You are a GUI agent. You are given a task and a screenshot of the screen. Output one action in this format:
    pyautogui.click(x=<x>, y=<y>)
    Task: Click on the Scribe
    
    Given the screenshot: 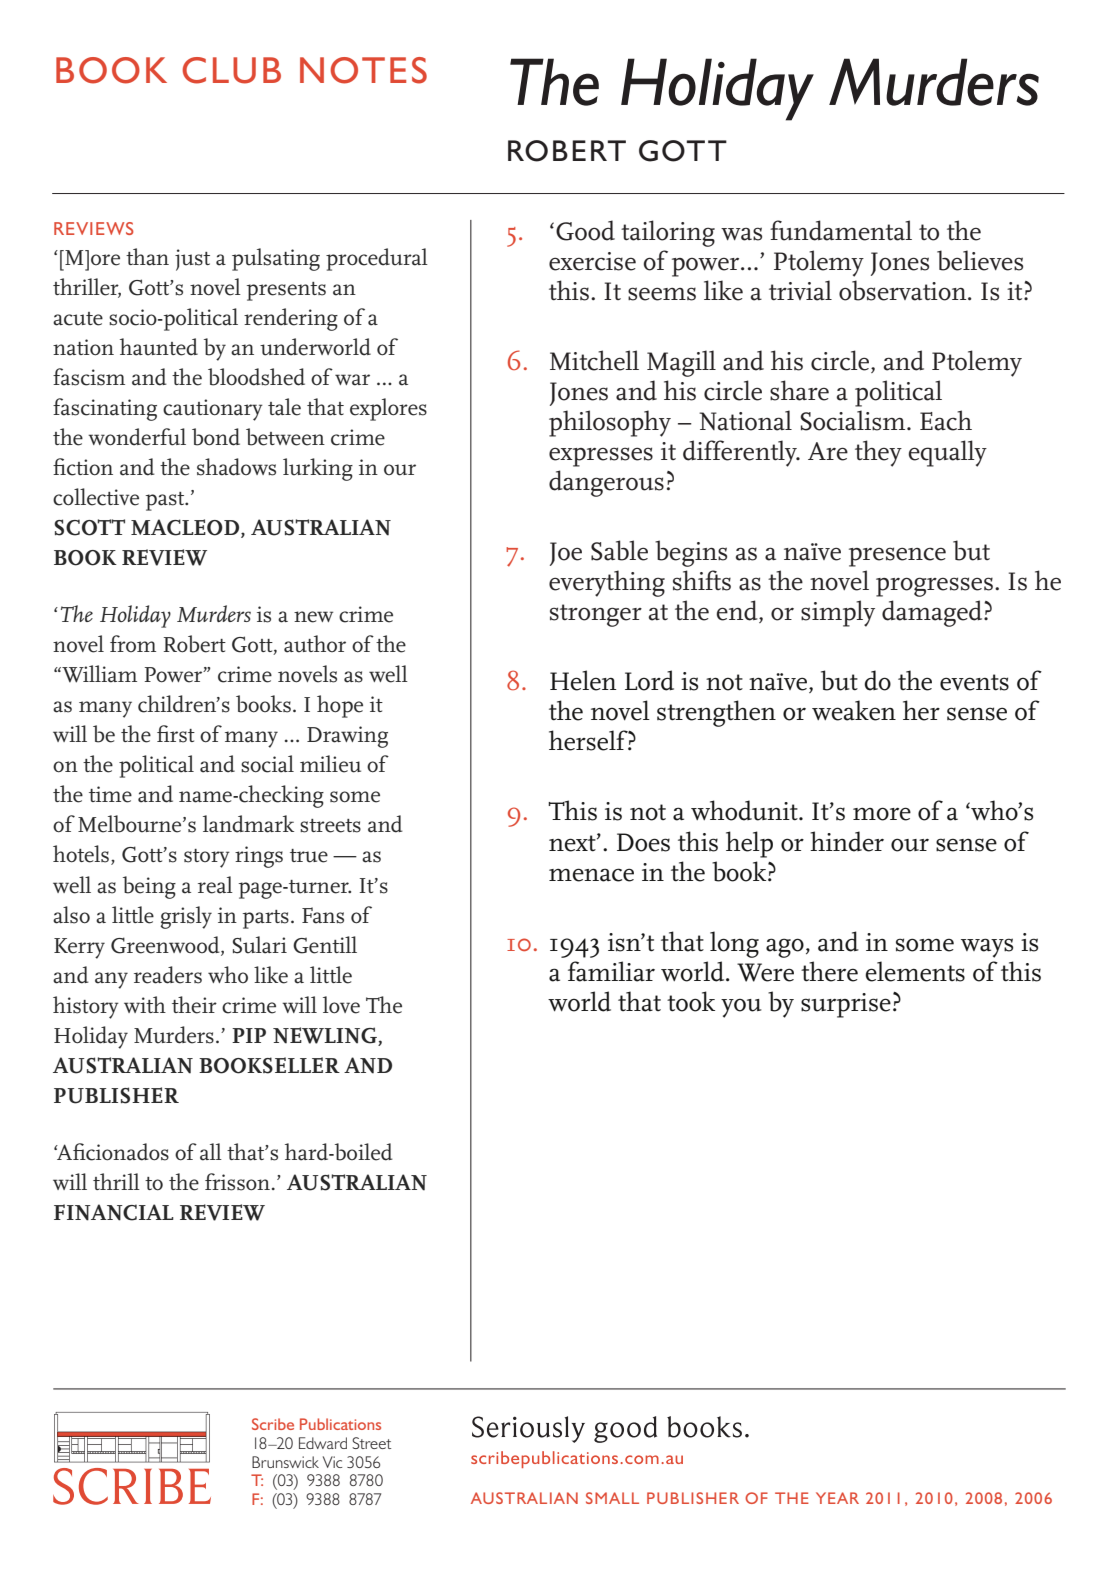 What is the action you would take?
    pyautogui.click(x=273, y=1424)
